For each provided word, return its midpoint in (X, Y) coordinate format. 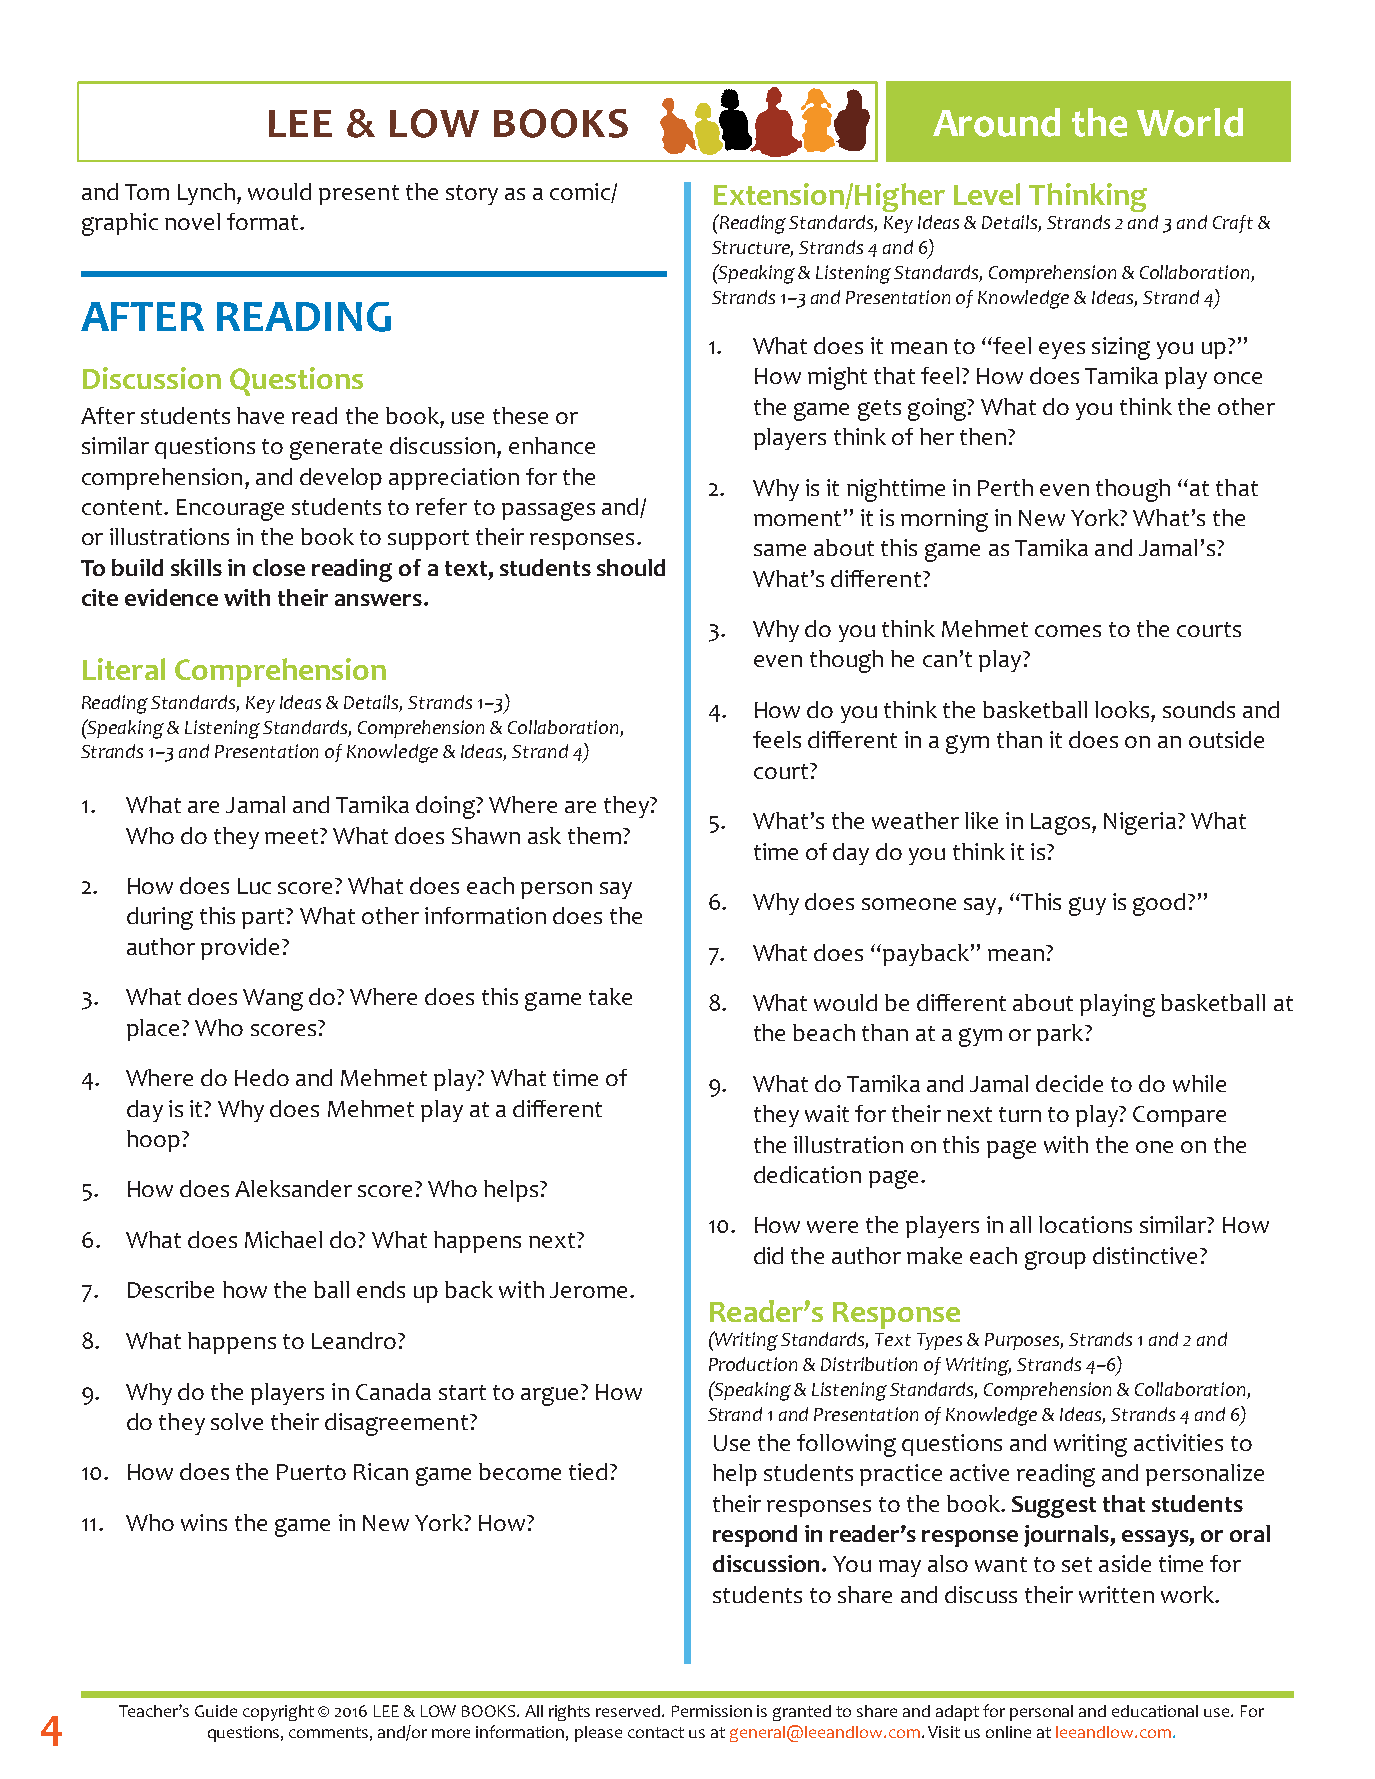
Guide (216, 1711)
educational (1155, 1711)
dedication (807, 1174)
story (472, 195)
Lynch (208, 194)
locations (1085, 1224)
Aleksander (293, 1188)
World (1190, 122)
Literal (124, 669)
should (631, 567)
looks (1123, 709)
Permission (712, 1711)
